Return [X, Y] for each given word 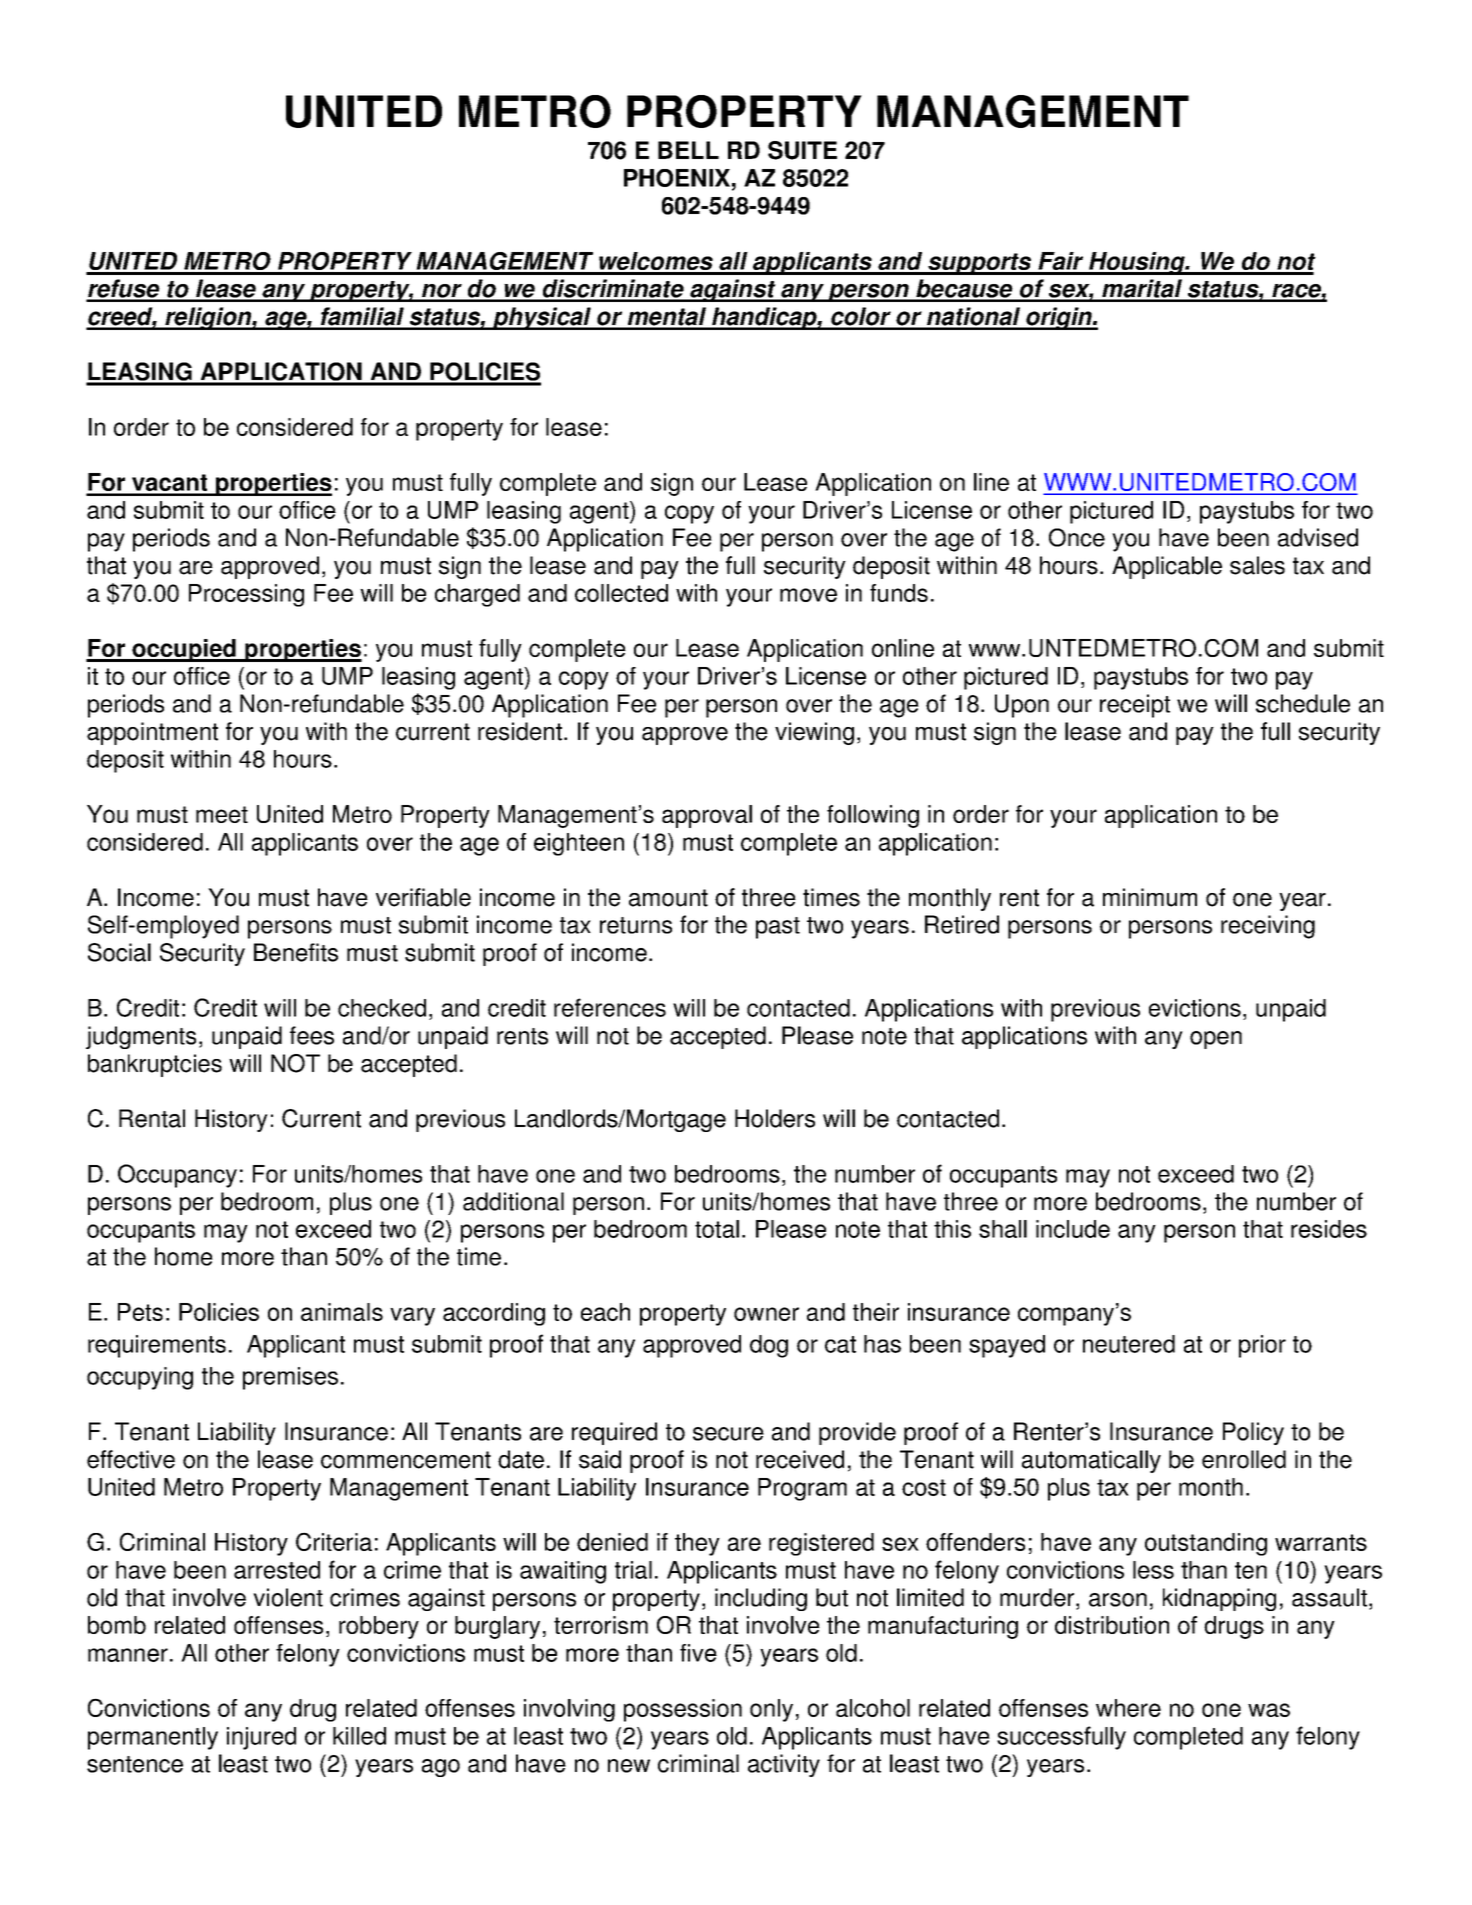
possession [683, 1710]
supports [979, 264]
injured [261, 1738]
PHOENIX [677, 178]
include [1073, 1229]
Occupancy [177, 1176]
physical [541, 318]
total [717, 1229]
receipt [1135, 706]
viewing [814, 733]
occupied [184, 650]
